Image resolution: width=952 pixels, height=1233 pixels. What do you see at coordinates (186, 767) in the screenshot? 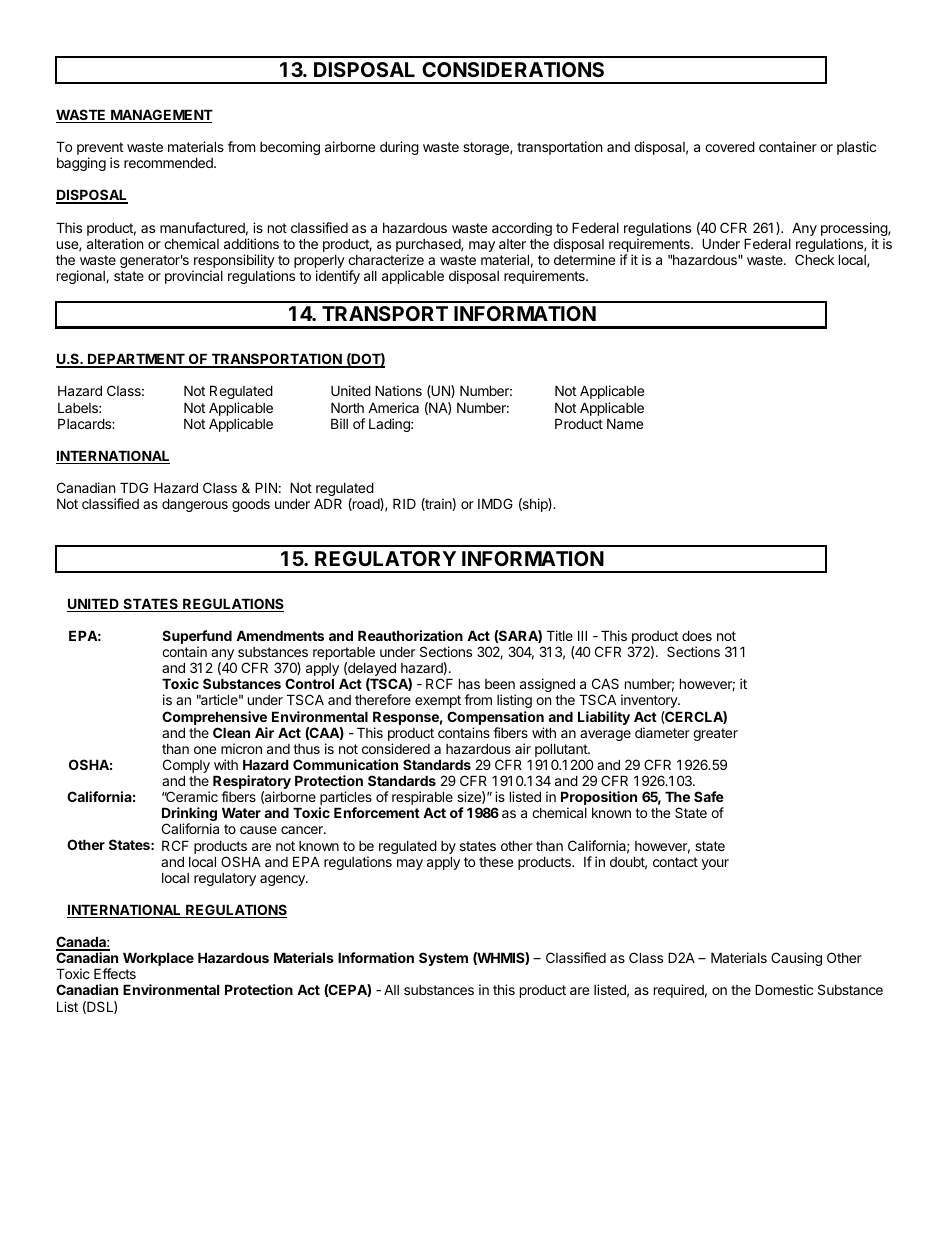
I see `Comply` at bounding box center [186, 767].
